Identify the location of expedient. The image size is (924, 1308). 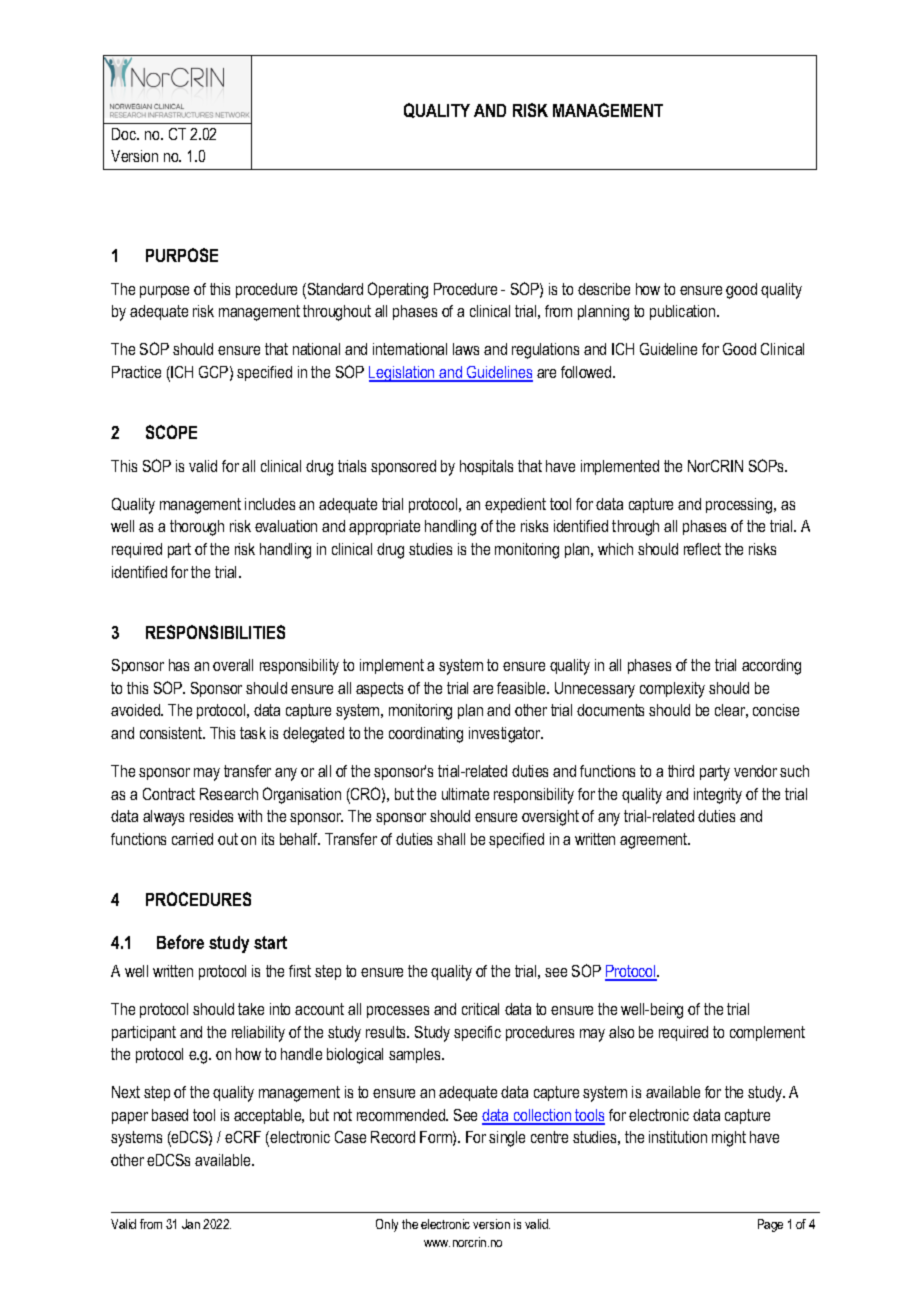
(515, 505).
